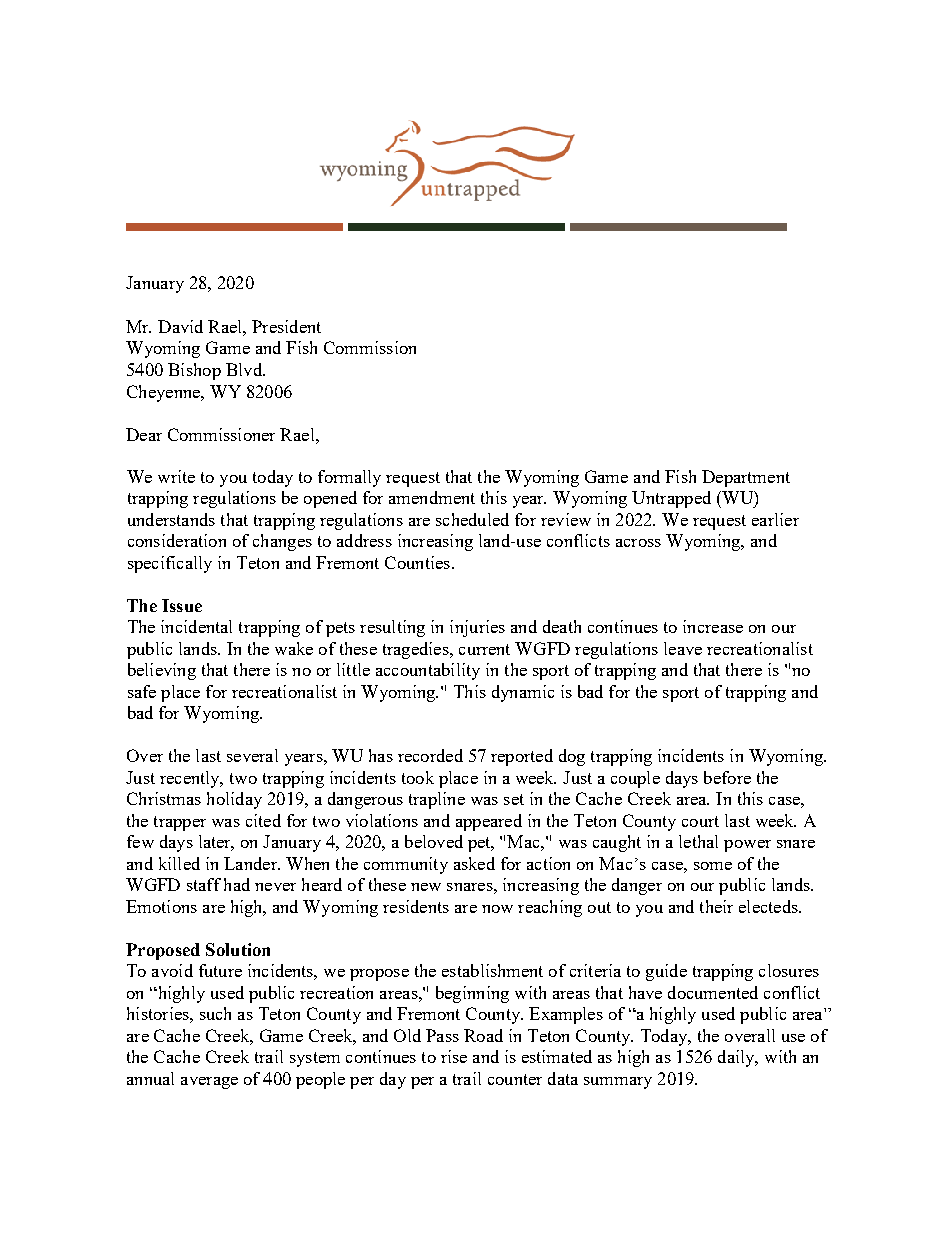 The image size is (952, 1233). I want to click on Blvd, so click(245, 369).
